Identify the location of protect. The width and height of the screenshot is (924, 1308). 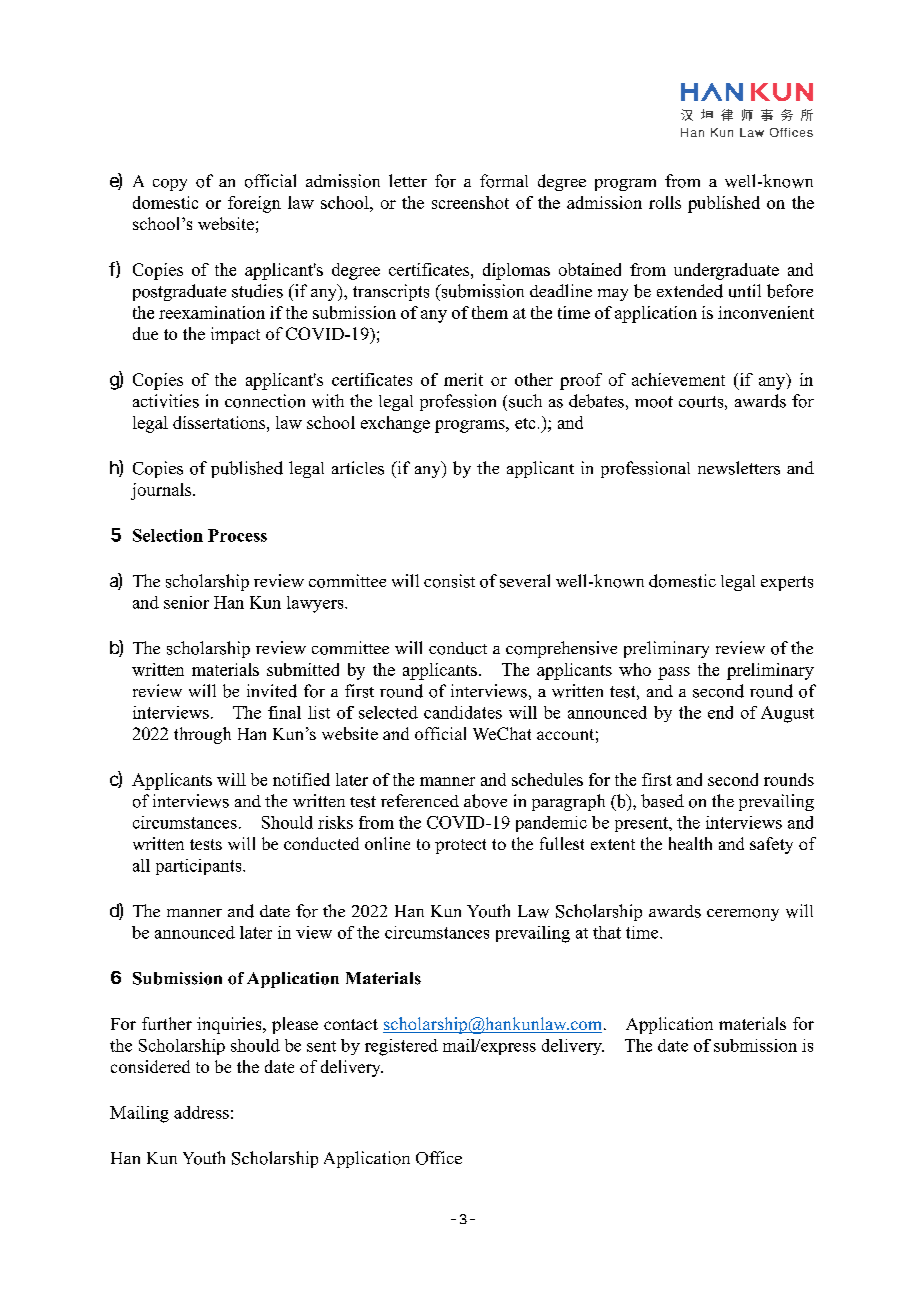
(460, 846).
